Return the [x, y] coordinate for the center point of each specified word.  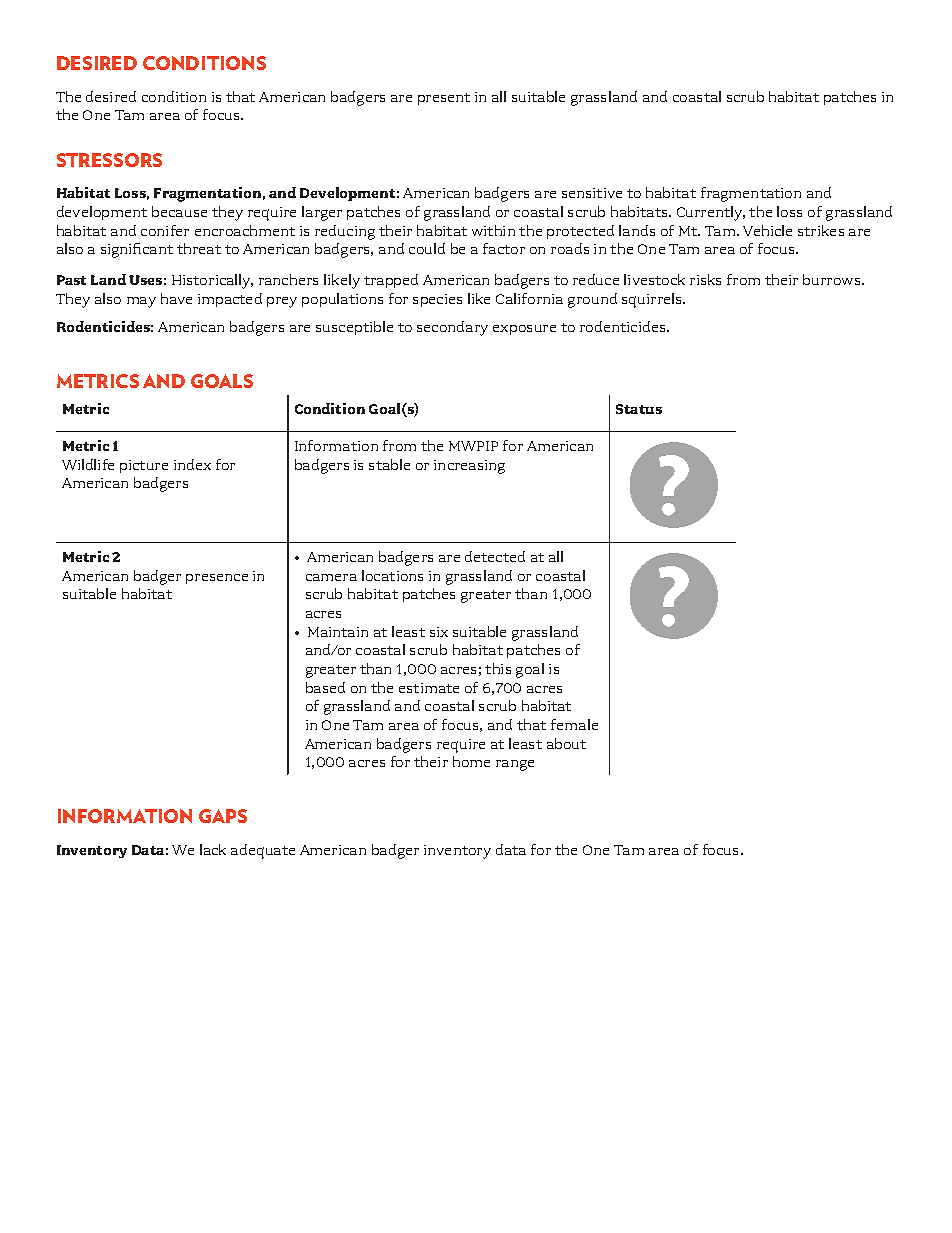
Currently [711, 213]
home [471, 761]
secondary [452, 328]
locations [392, 575]
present [444, 99]
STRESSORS [109, 160]
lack [213, 849]
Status [639, 409]
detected [495, 556]
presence [217, 579]
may [141, 302]
